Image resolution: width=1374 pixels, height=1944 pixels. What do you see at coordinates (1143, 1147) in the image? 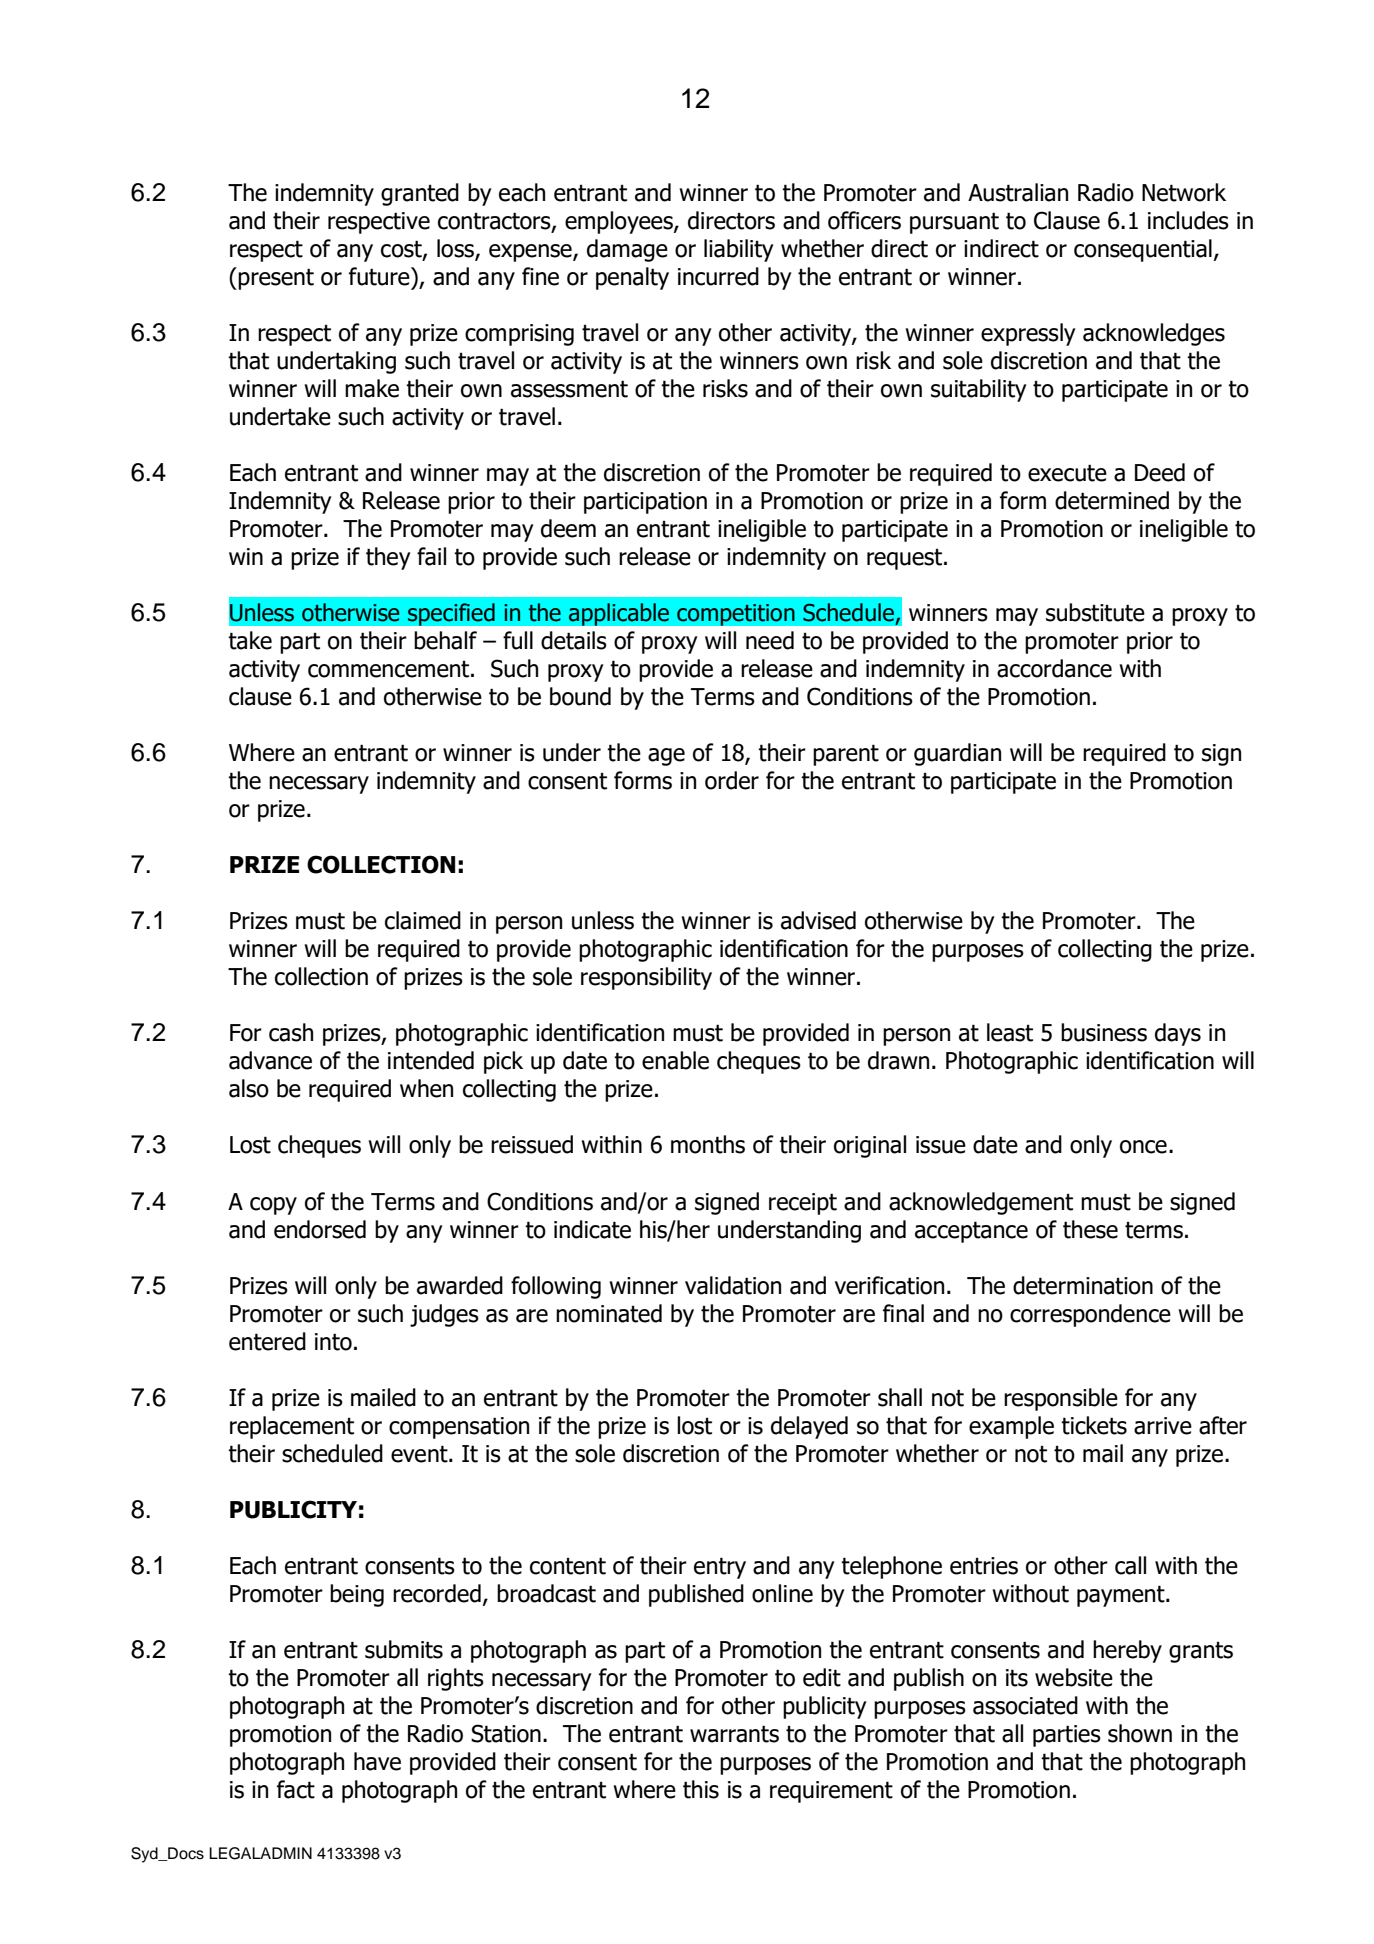
I see `once` at bounding box center [1143, 1147].
